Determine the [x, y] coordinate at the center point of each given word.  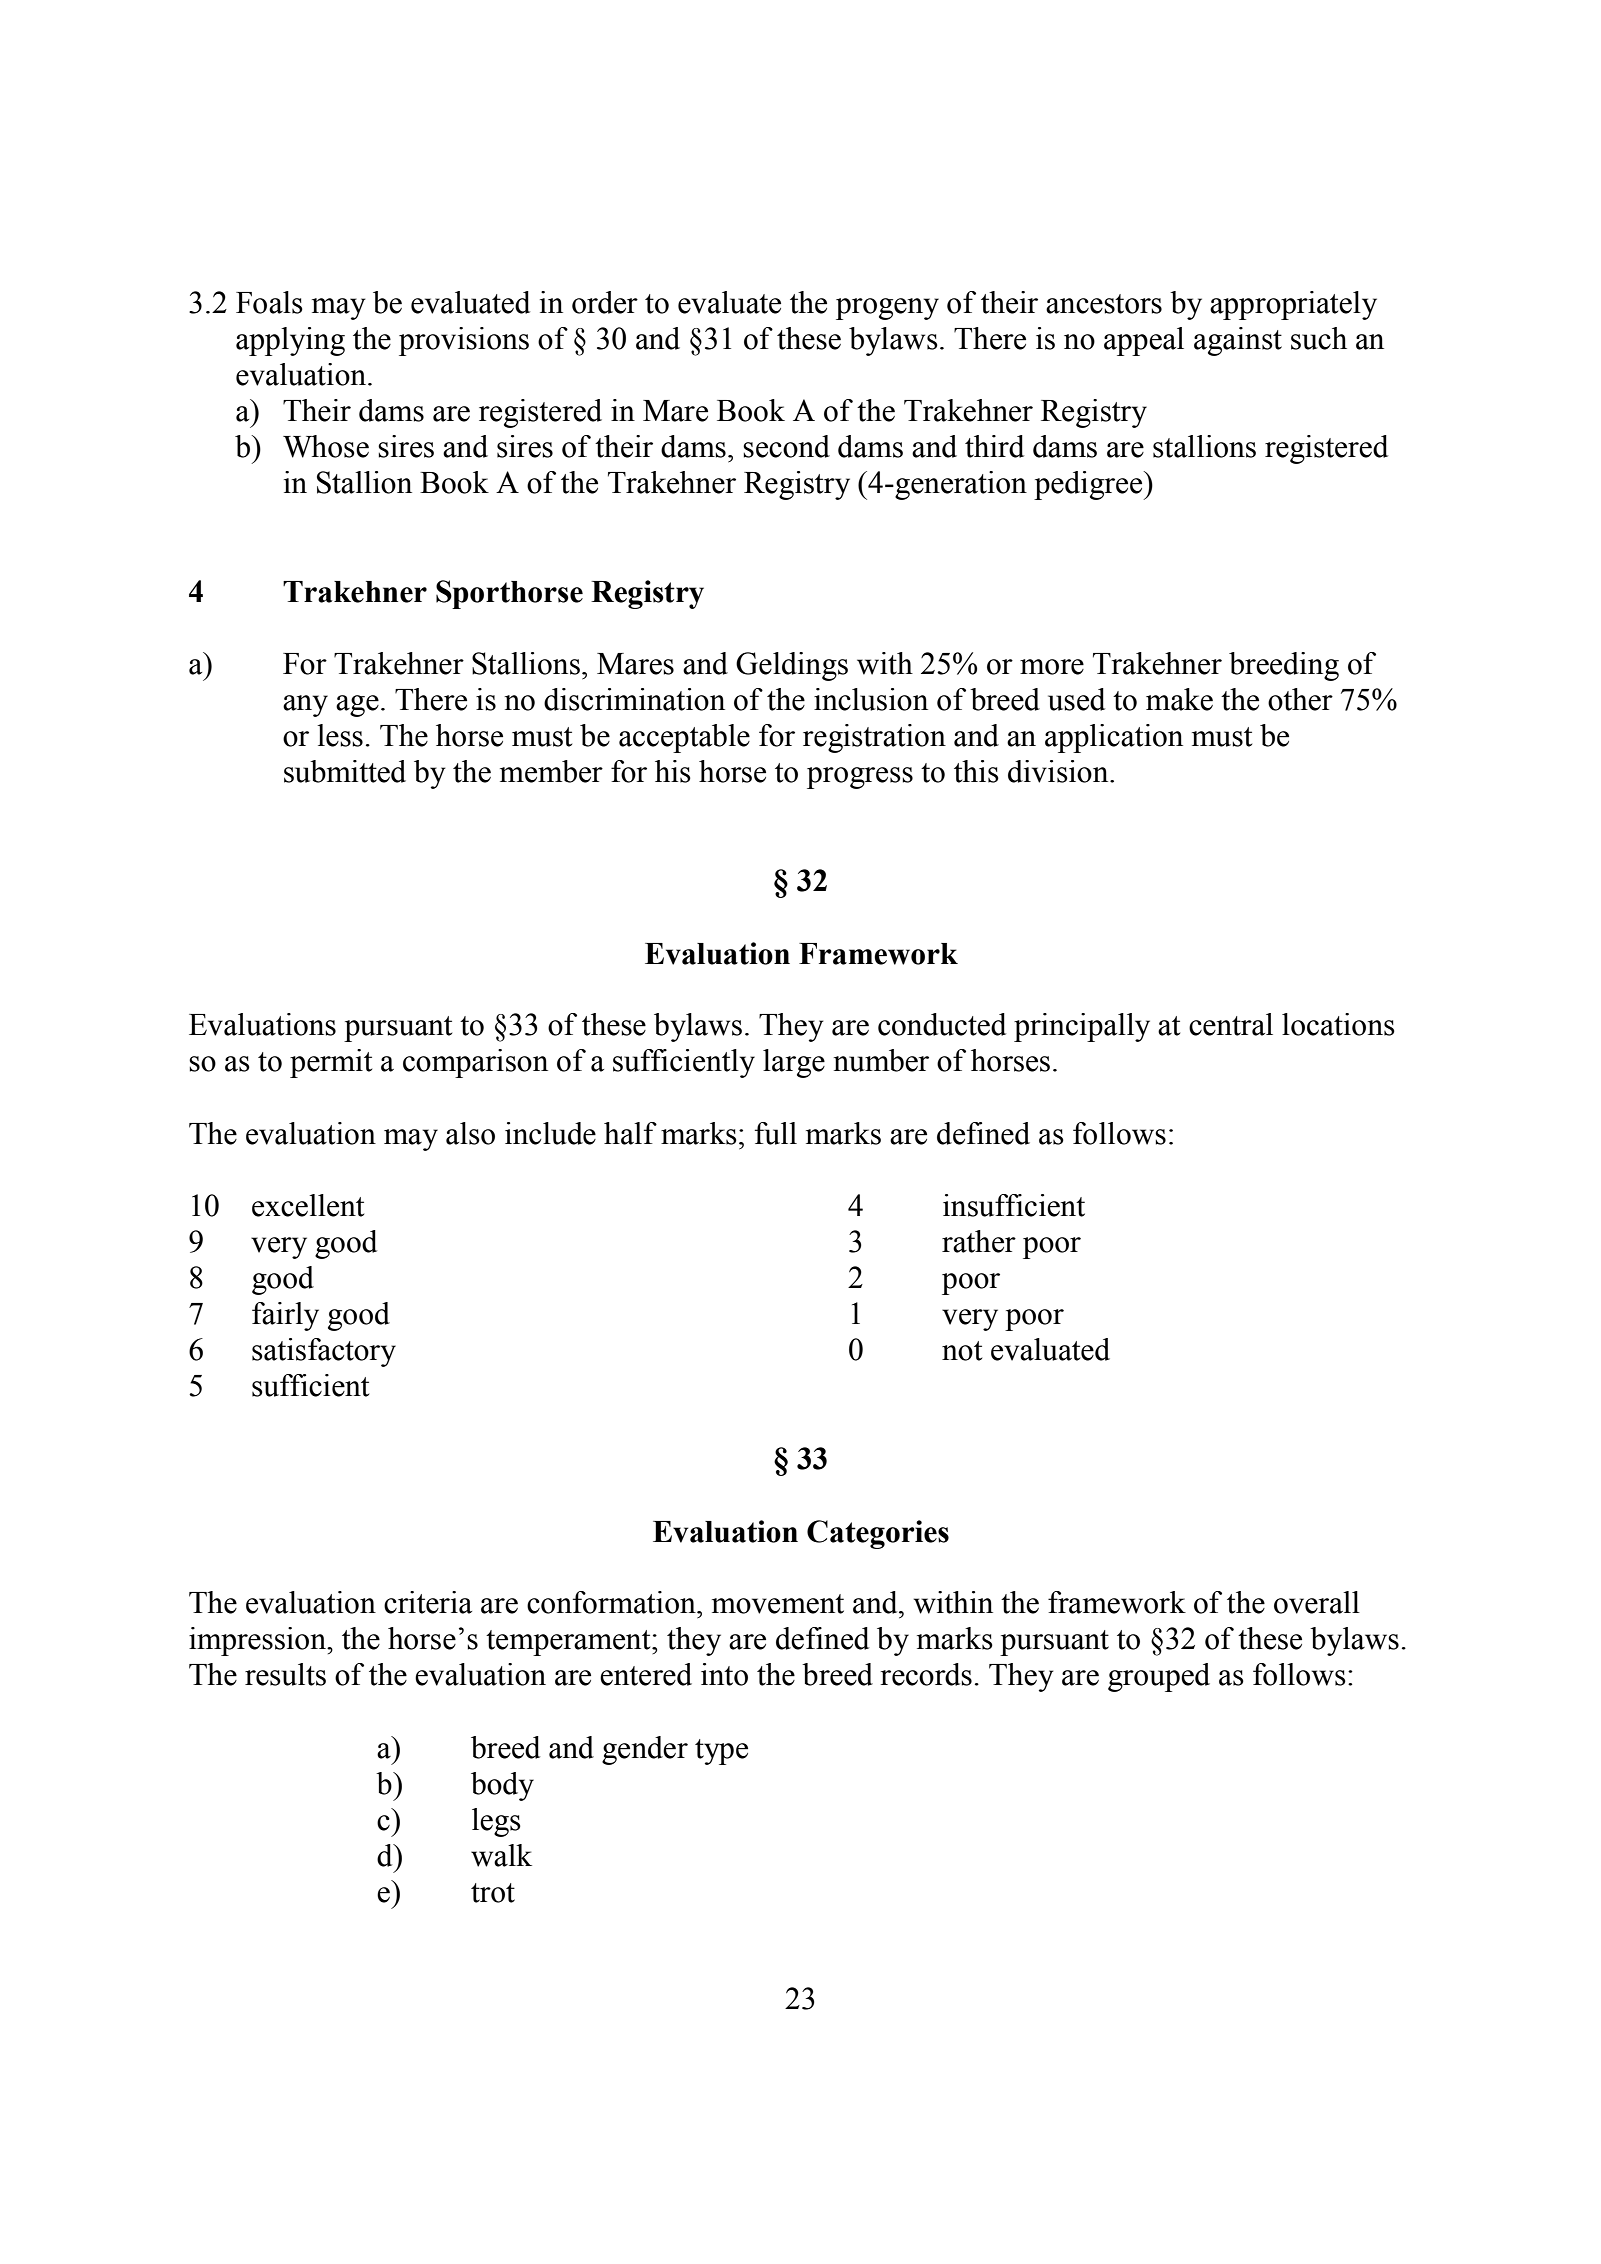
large [794, 1063]
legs [496, 1822]
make [1179, 699]
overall [1317, 1602]
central [1231, 1024]
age [357, 706]
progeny [887, 309]
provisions [464, 341]
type [721, 1752]
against [1238, 341]
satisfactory [324, 1352]
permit [331, 1063]
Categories [878, 1534]
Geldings [792, 666]
